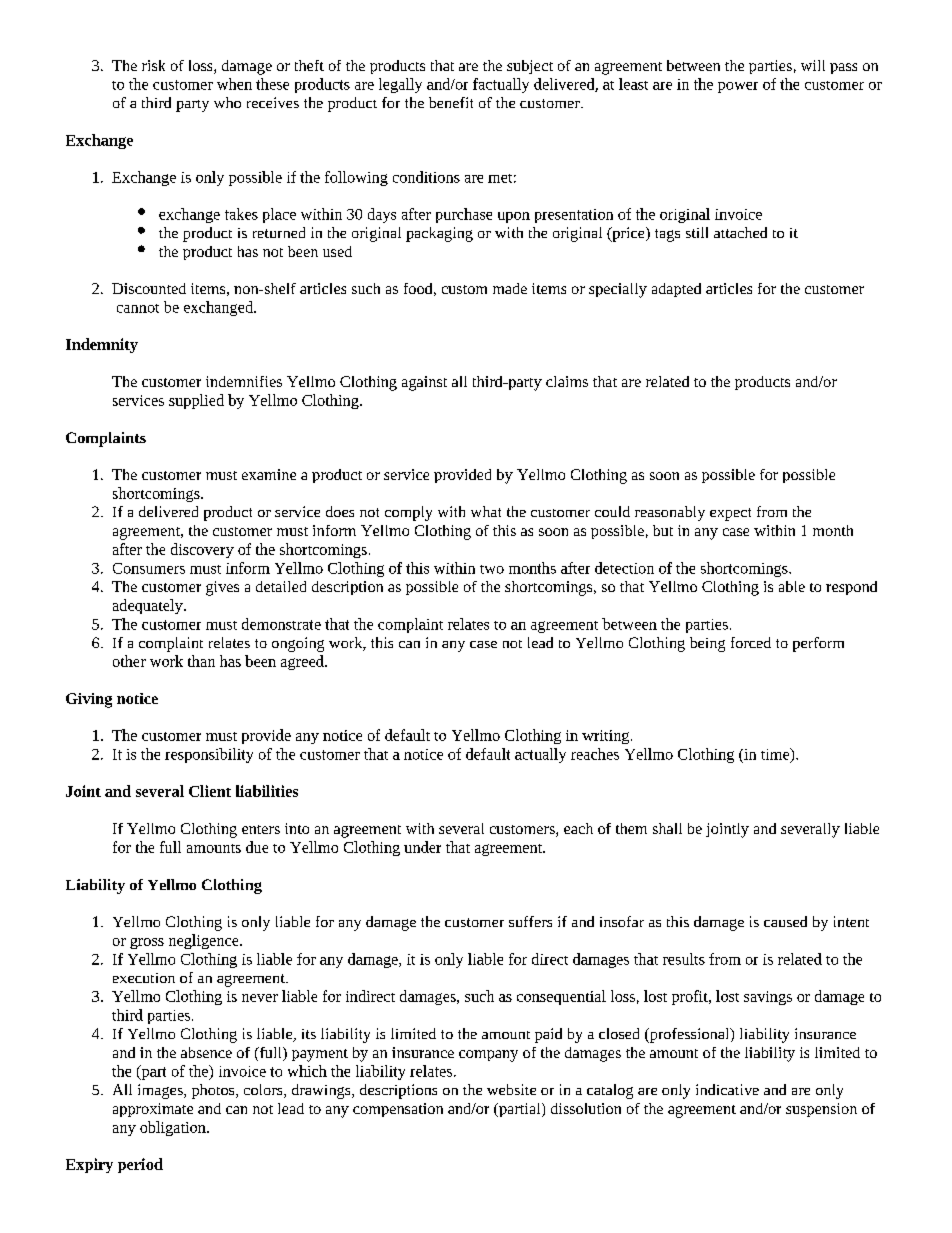 The height and width of the screenshot is (1233, 952). Describe the element at coordinates (751, 642) in the screenshot. I see `forced` at that location.
